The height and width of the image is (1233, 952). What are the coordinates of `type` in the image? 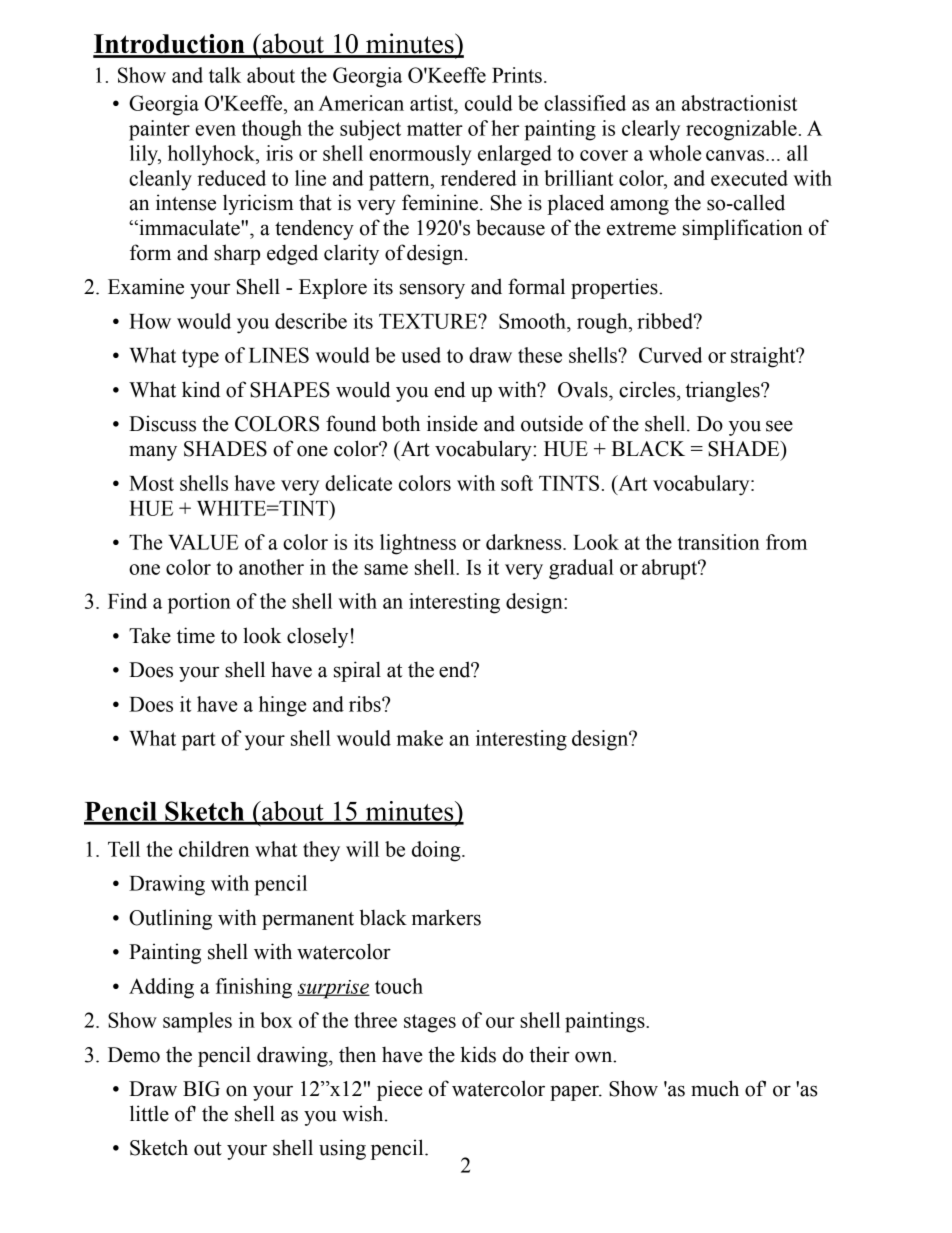 It's located at (200, 358).
